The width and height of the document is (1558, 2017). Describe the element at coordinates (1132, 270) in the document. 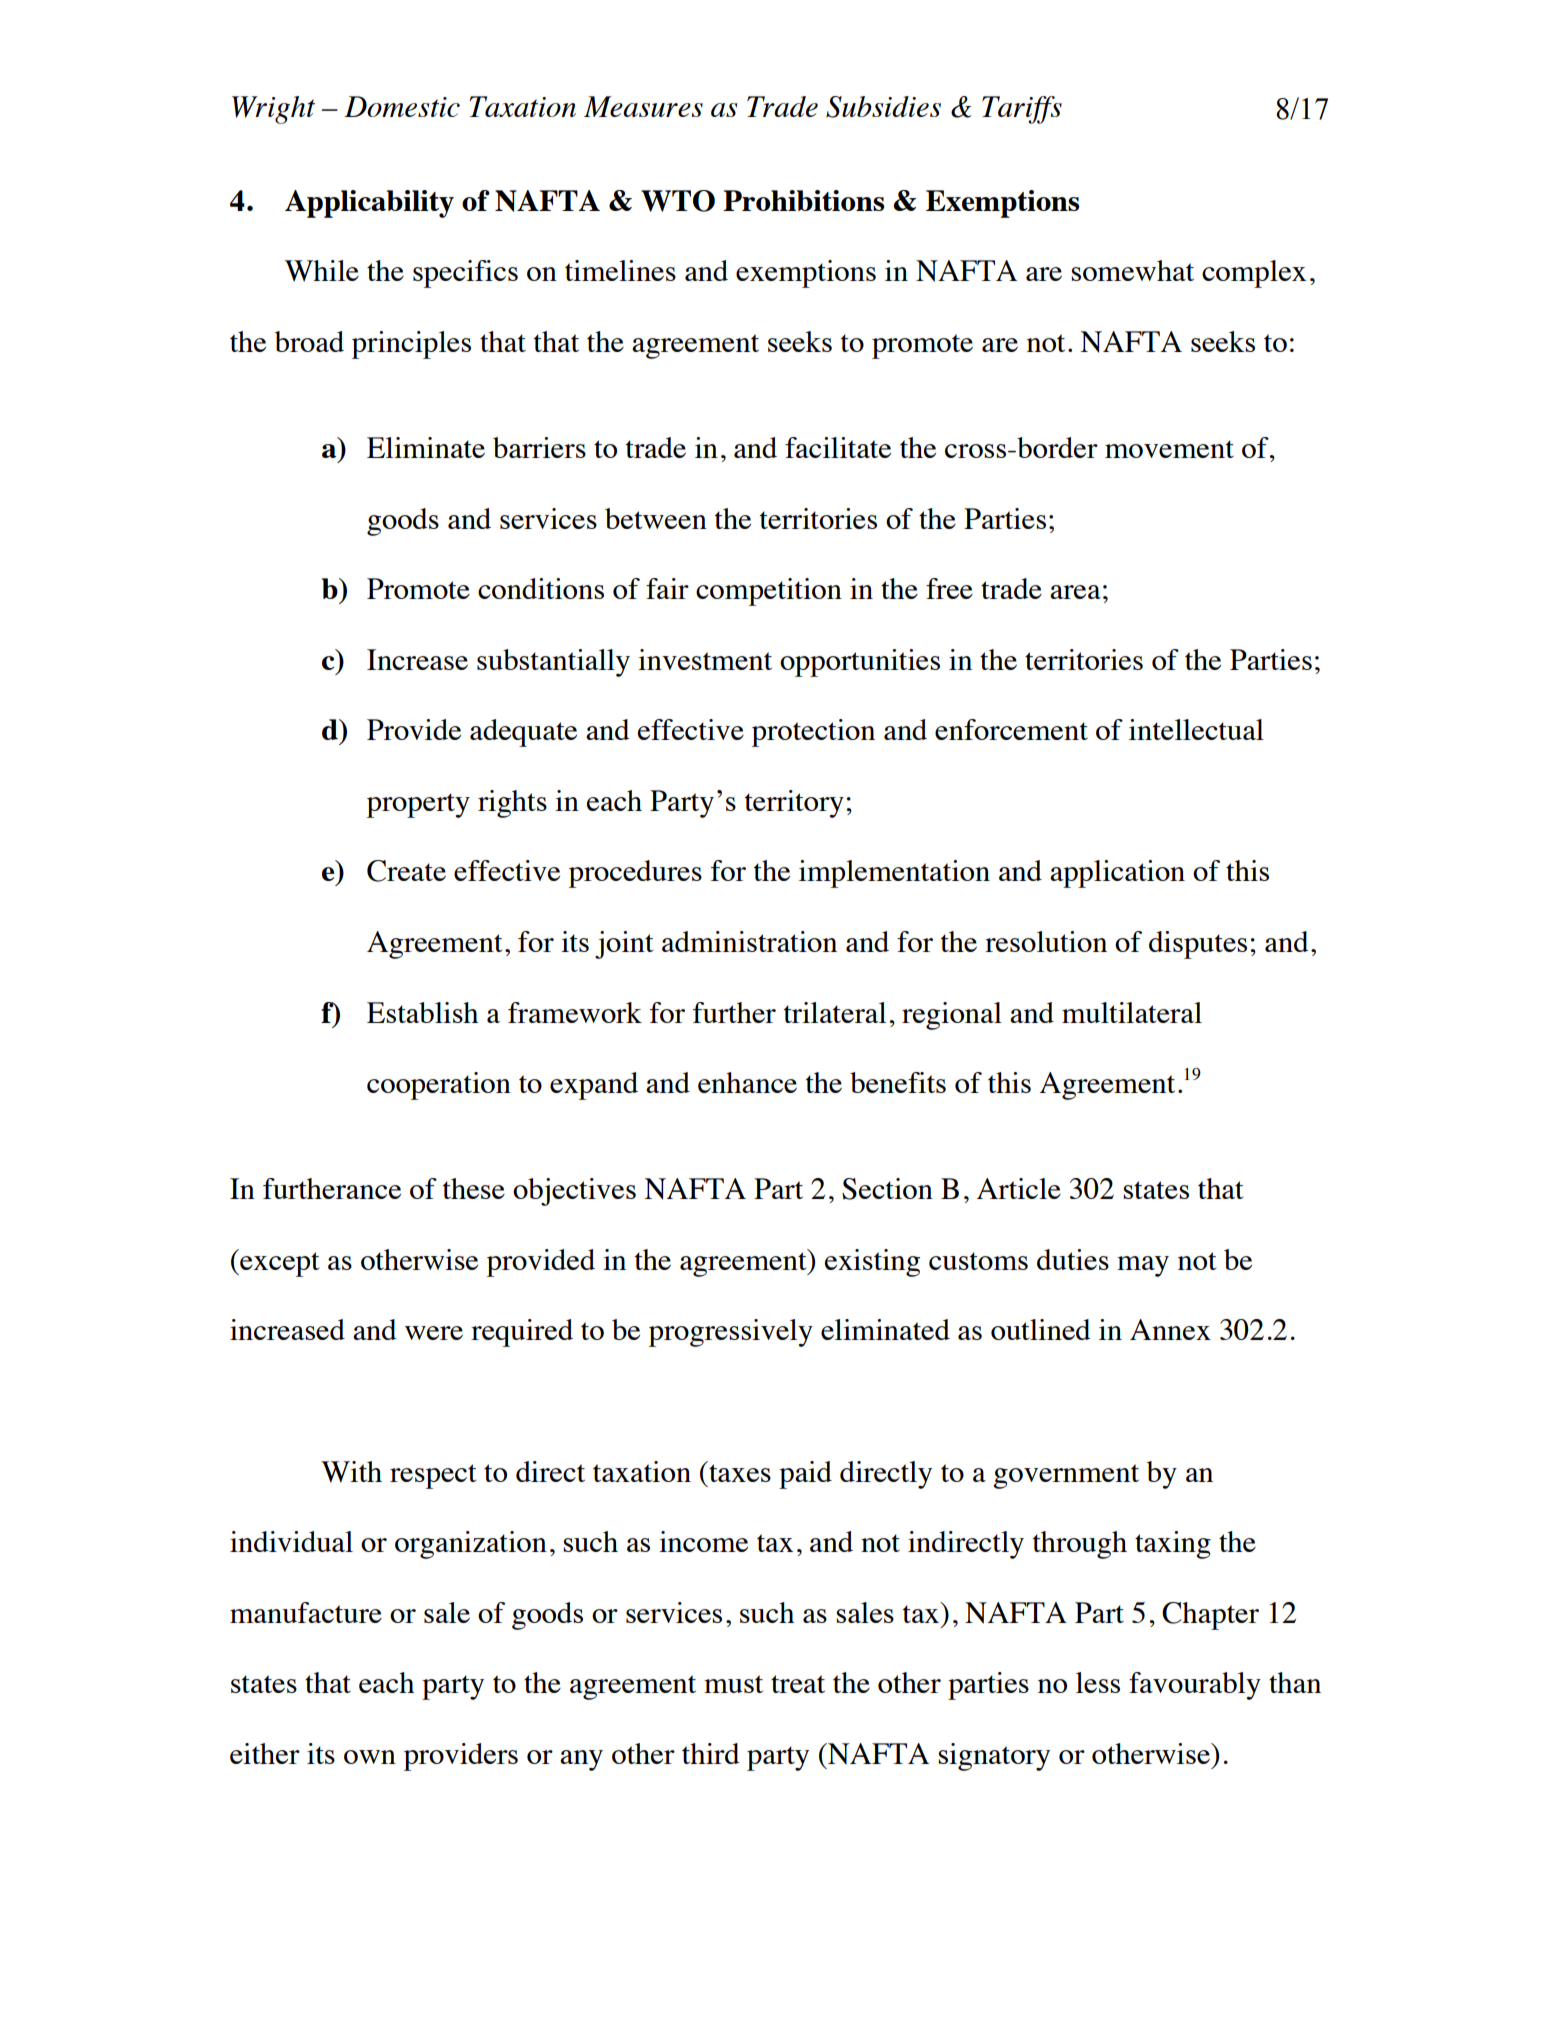

I see `somewhat` at that location.
